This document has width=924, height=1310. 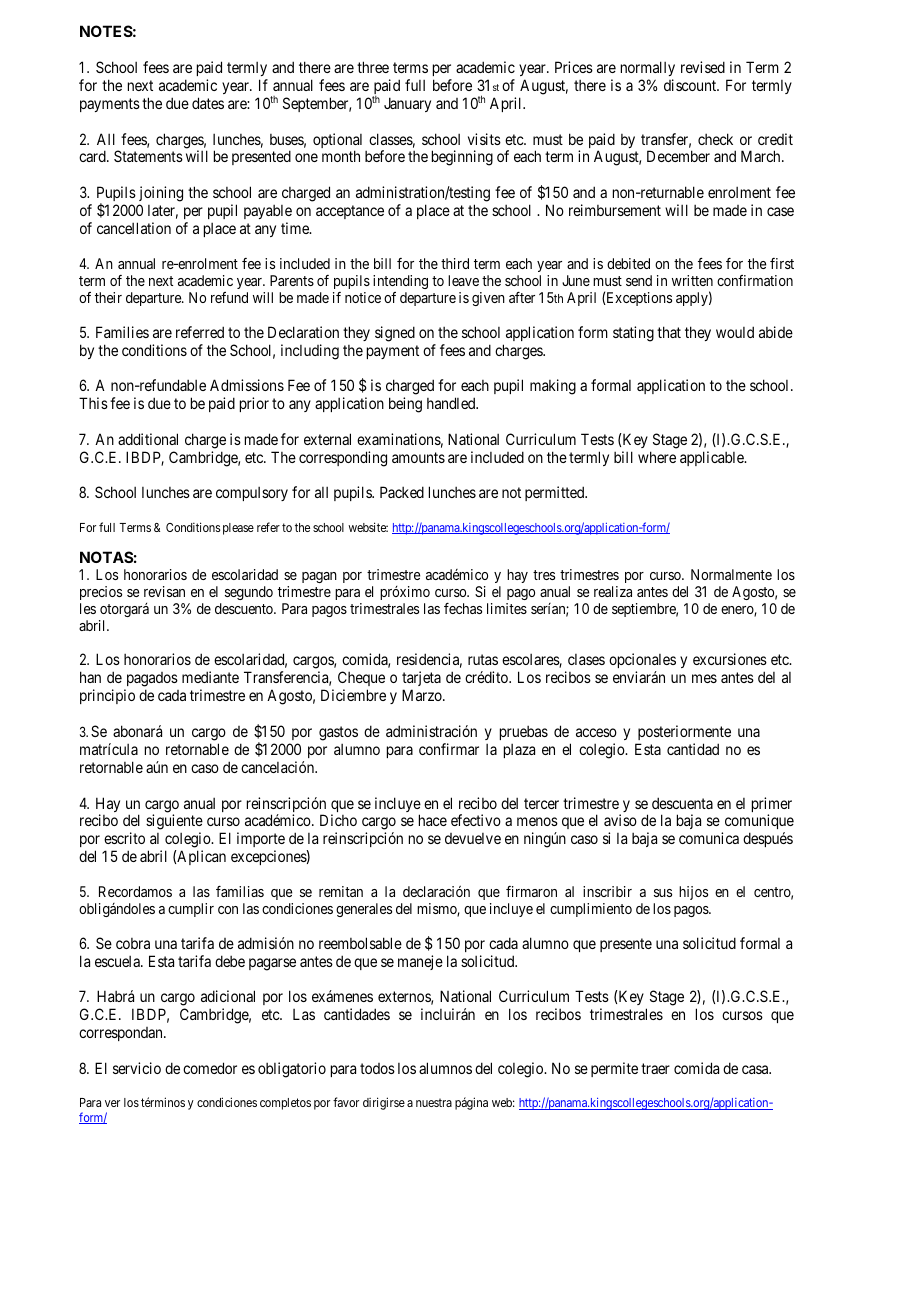 What do you see at coordinates (772, 806) in the document?
I see `primer` at bounding box center [772, 806].
